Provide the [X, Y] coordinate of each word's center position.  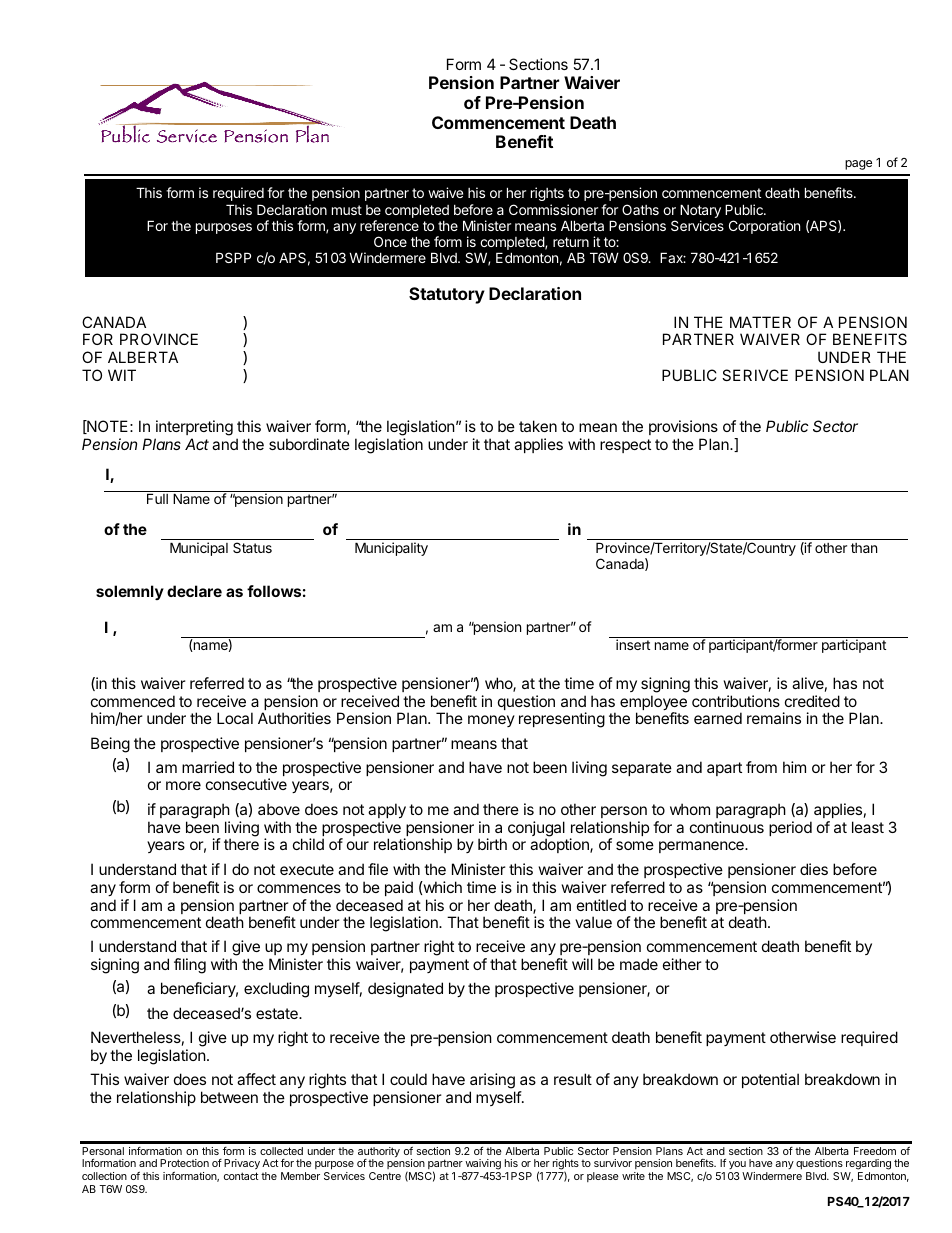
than [864, 548]
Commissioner [553, 209]
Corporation [764, 227]
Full [157, 498]
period [790, 828]
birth [492, 844]
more [183, 785]
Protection [184, 1163]
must [347, 210]
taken [538, 426]
